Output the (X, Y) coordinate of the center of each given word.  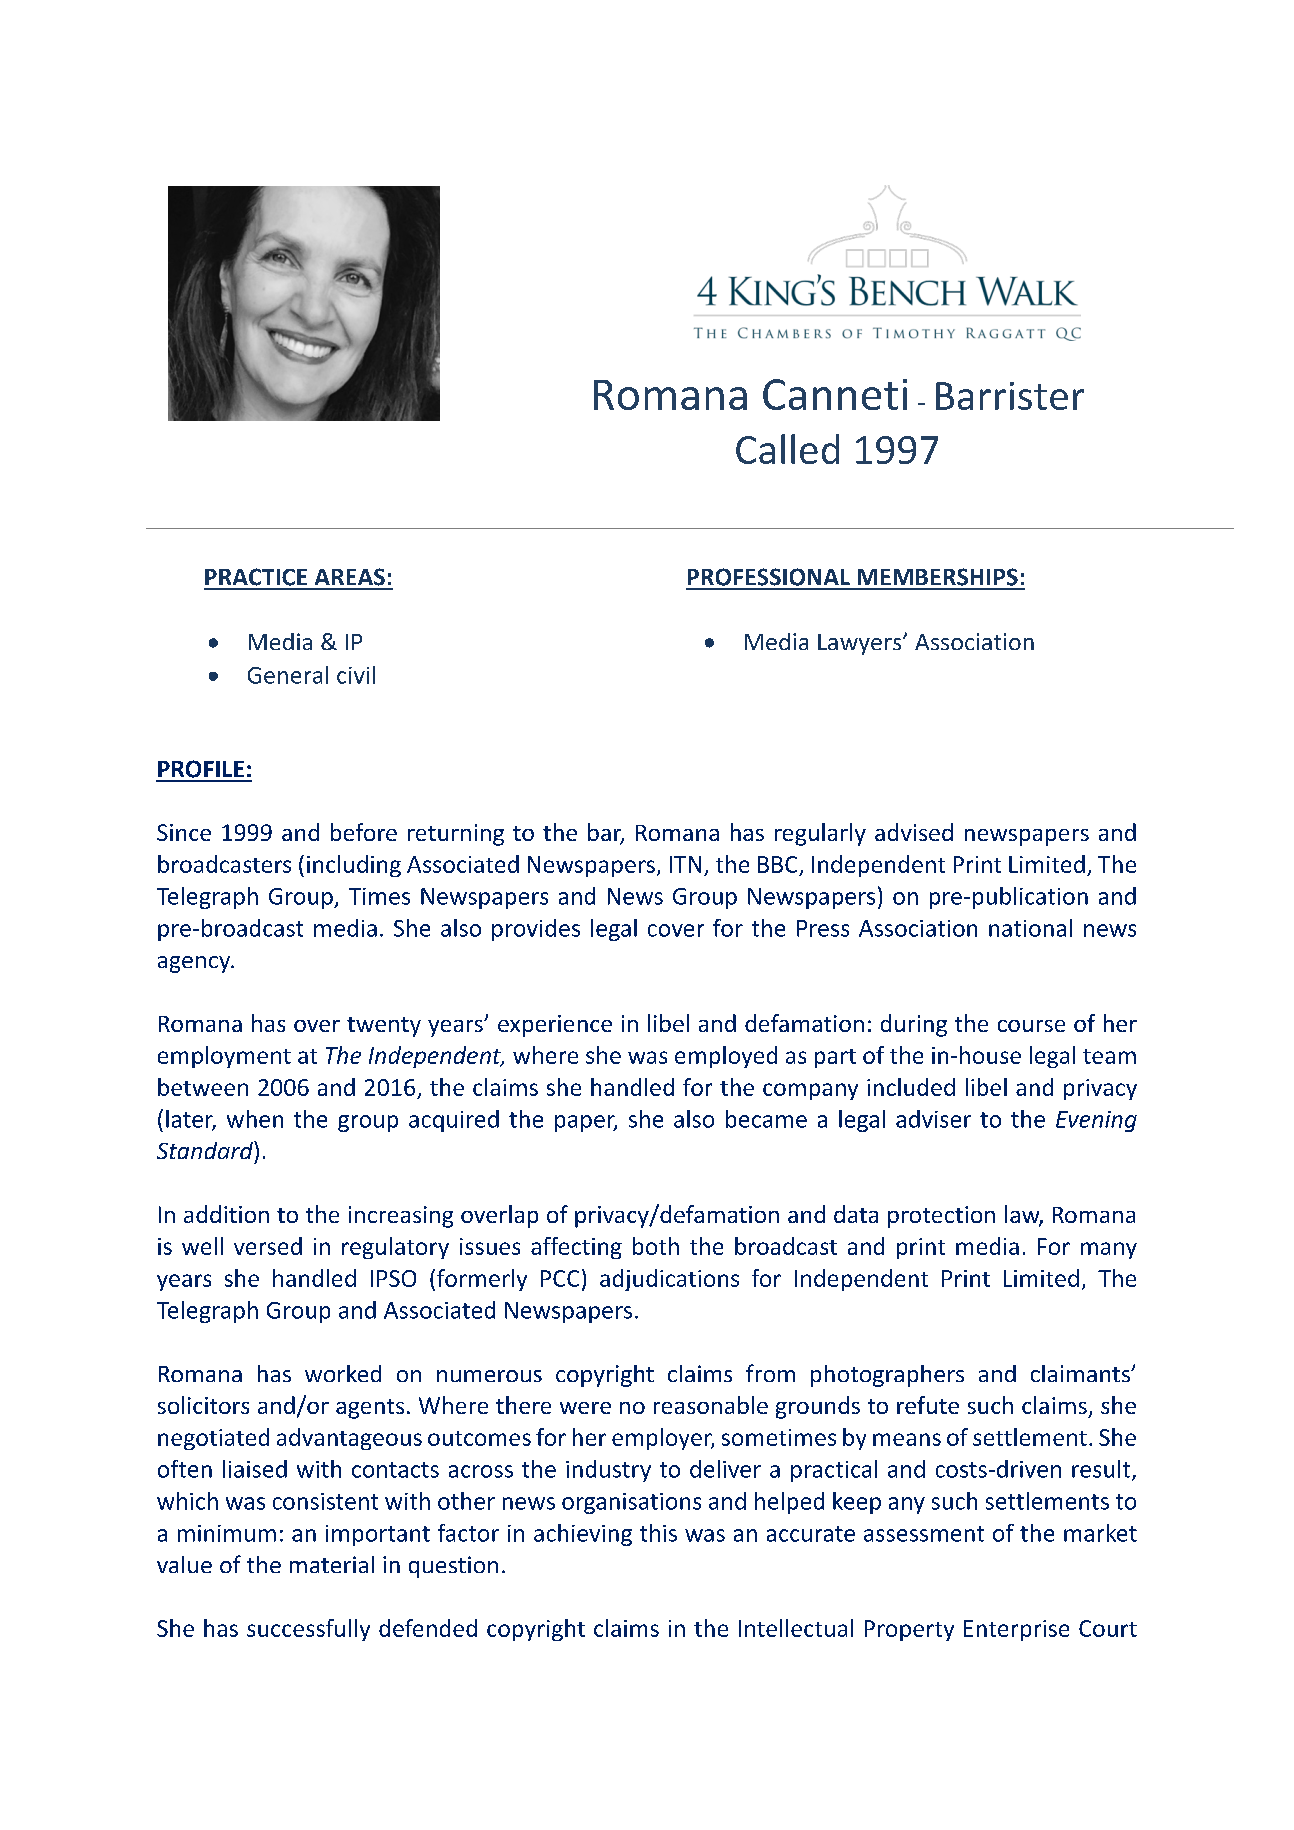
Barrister (1010, 396)
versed (268, 1246)
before (364, 832)
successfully (308, 1630)
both (656, 1246)
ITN (685, 864)
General (288, 675)
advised (914, 832)
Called (787, 449)
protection (941, 1217)
